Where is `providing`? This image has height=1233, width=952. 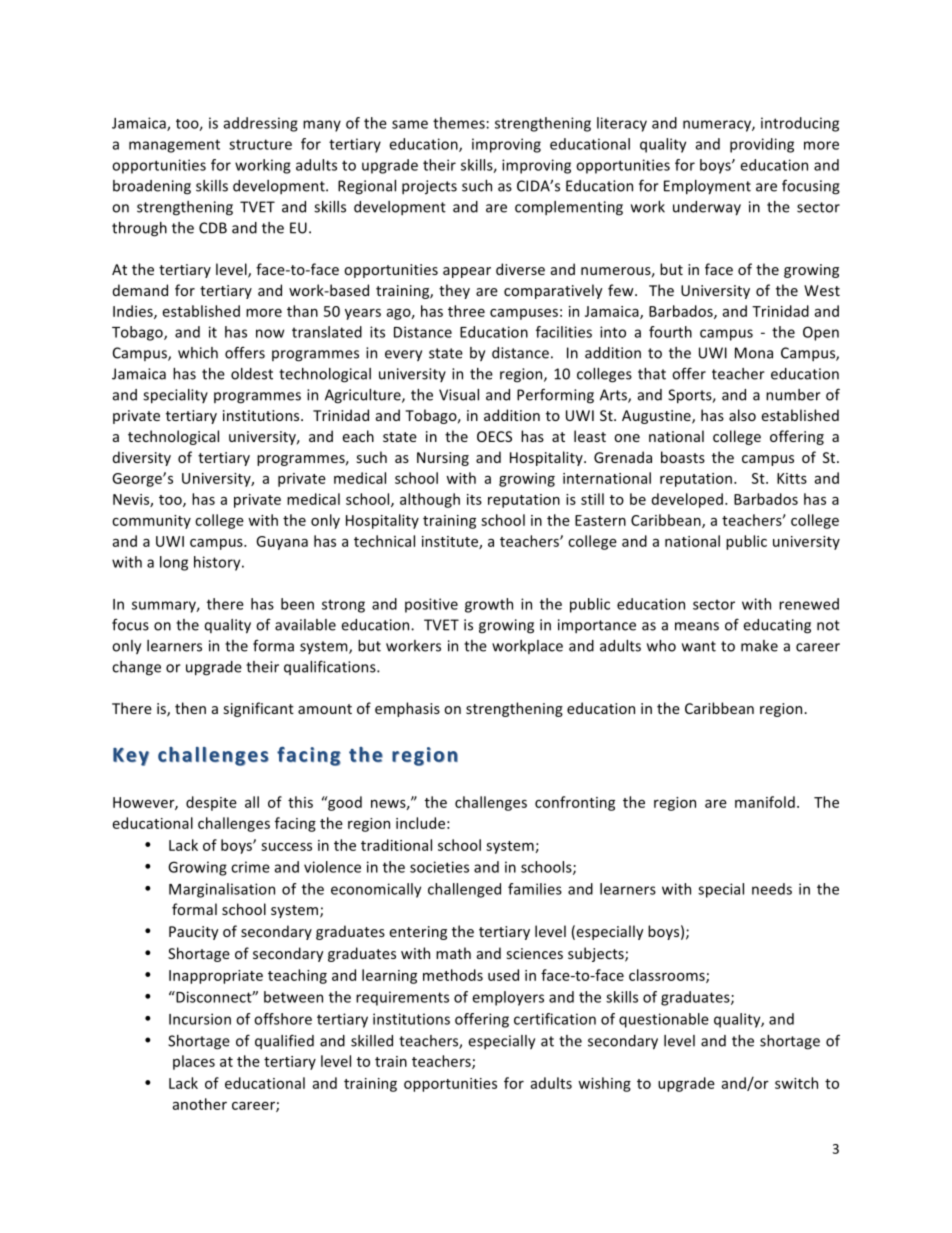 providing is located at coordinates (762, 145).
